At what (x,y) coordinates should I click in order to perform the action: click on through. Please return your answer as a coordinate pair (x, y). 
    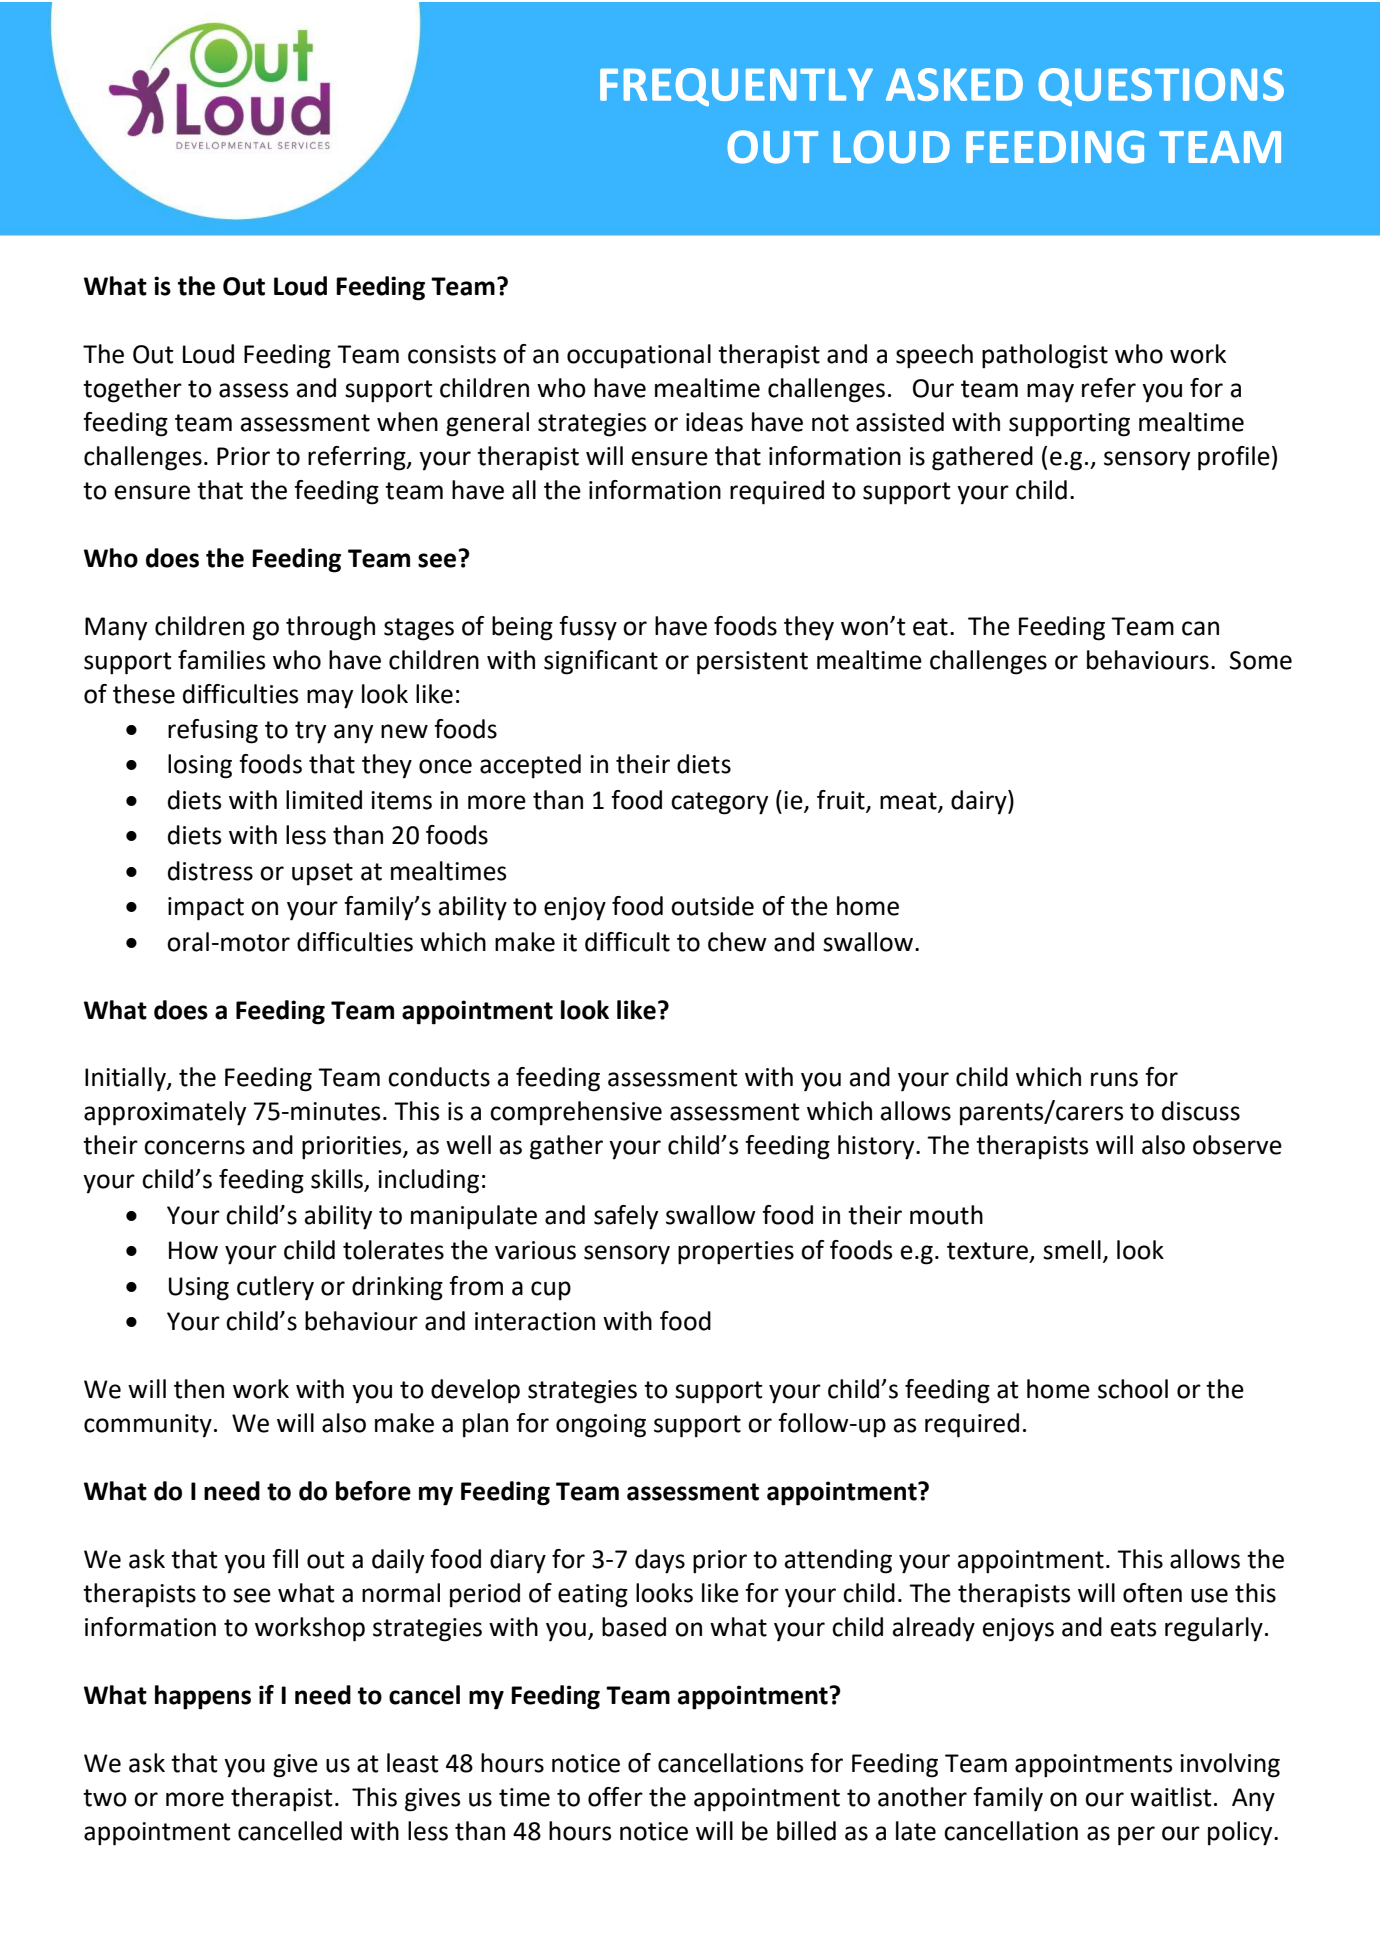
    Looking at the image, I should click on (330, 628).
